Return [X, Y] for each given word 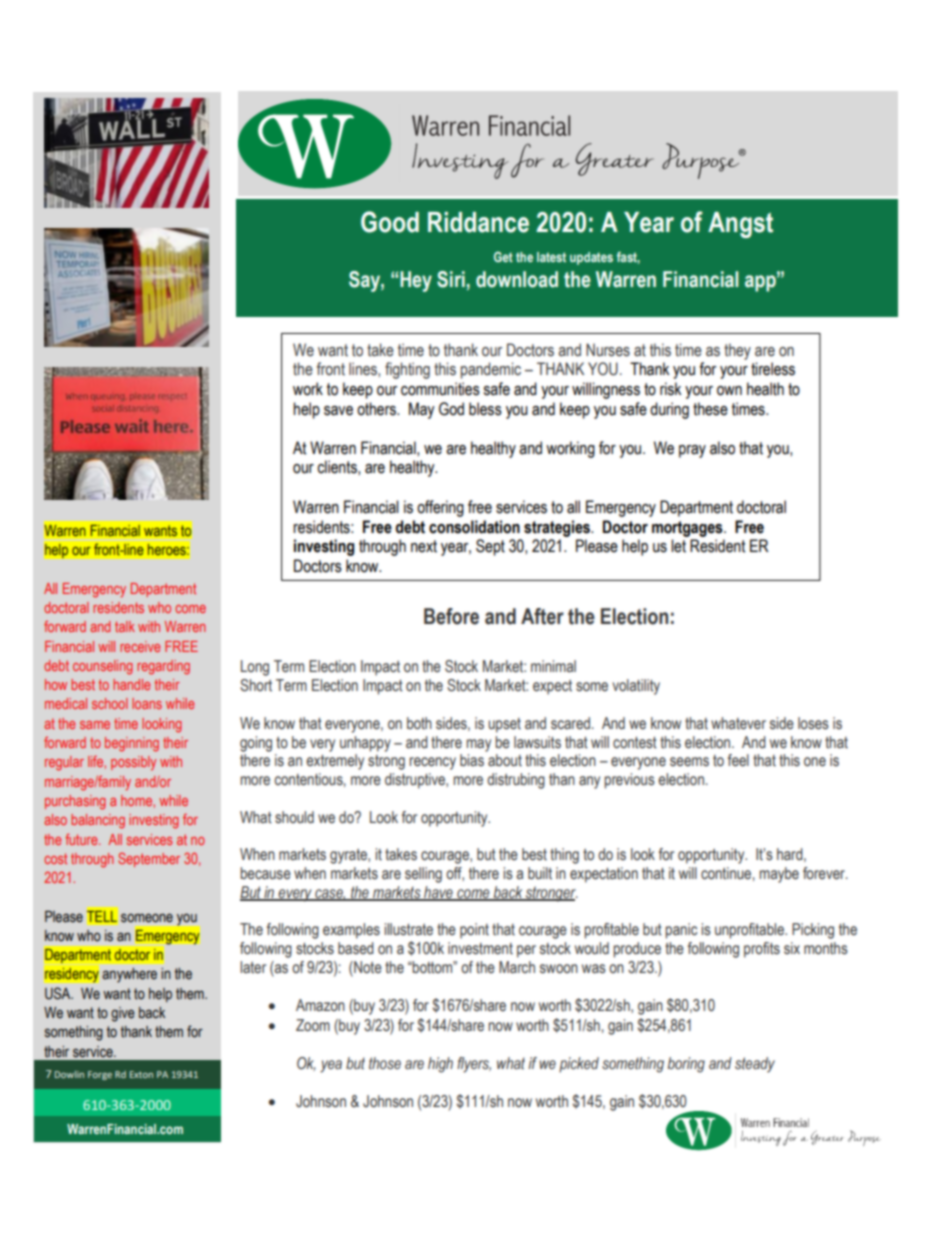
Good [390, 222]
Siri [451, 279]
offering [440, 508]
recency [432, 763]
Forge [100, 1075]
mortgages [688, 529]
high [440, 1065]
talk [125, 626]
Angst [740, 225]
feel [738, 760]
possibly [133, 763]
